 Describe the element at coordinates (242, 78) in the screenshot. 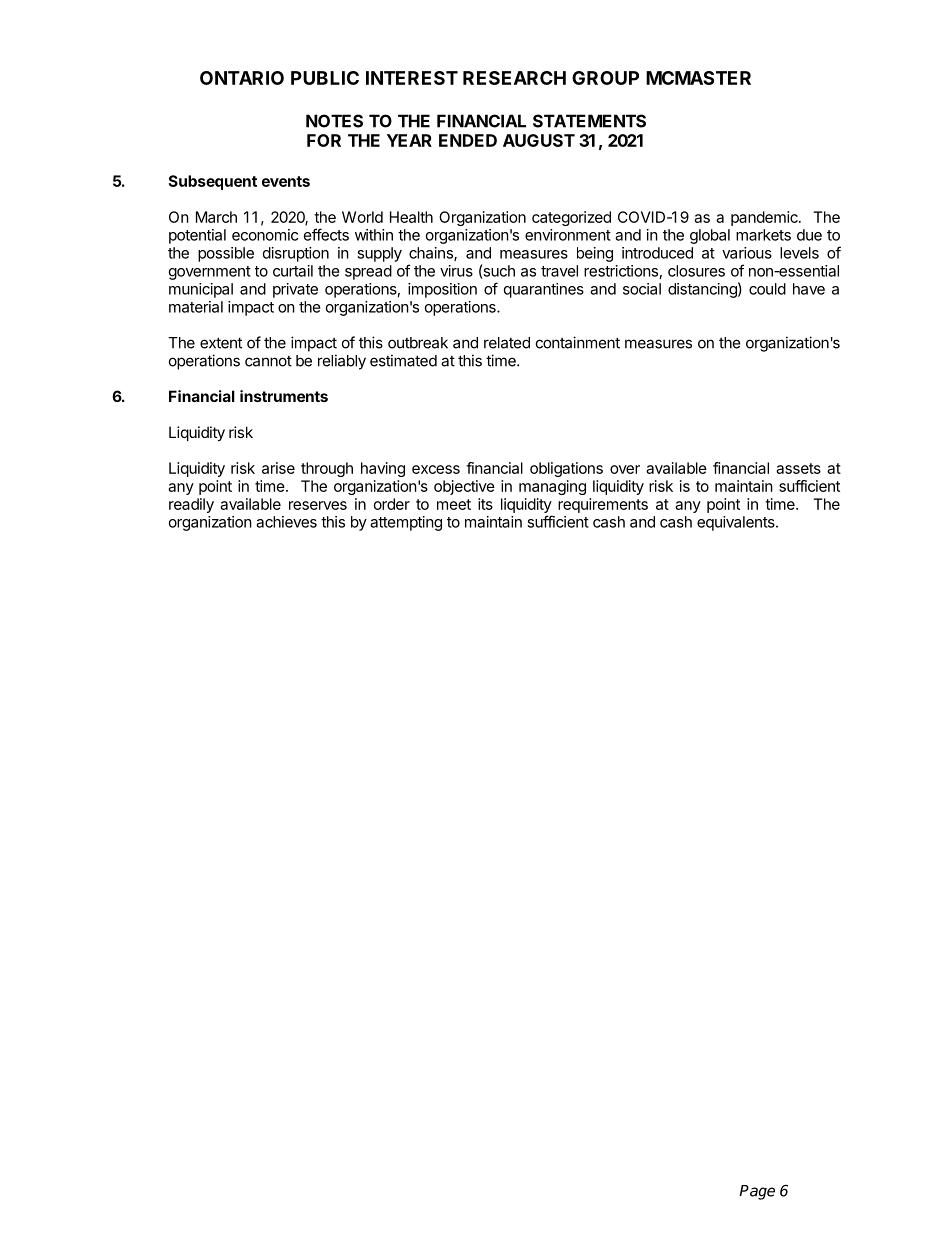

I see `ONTARIO` at that location.
